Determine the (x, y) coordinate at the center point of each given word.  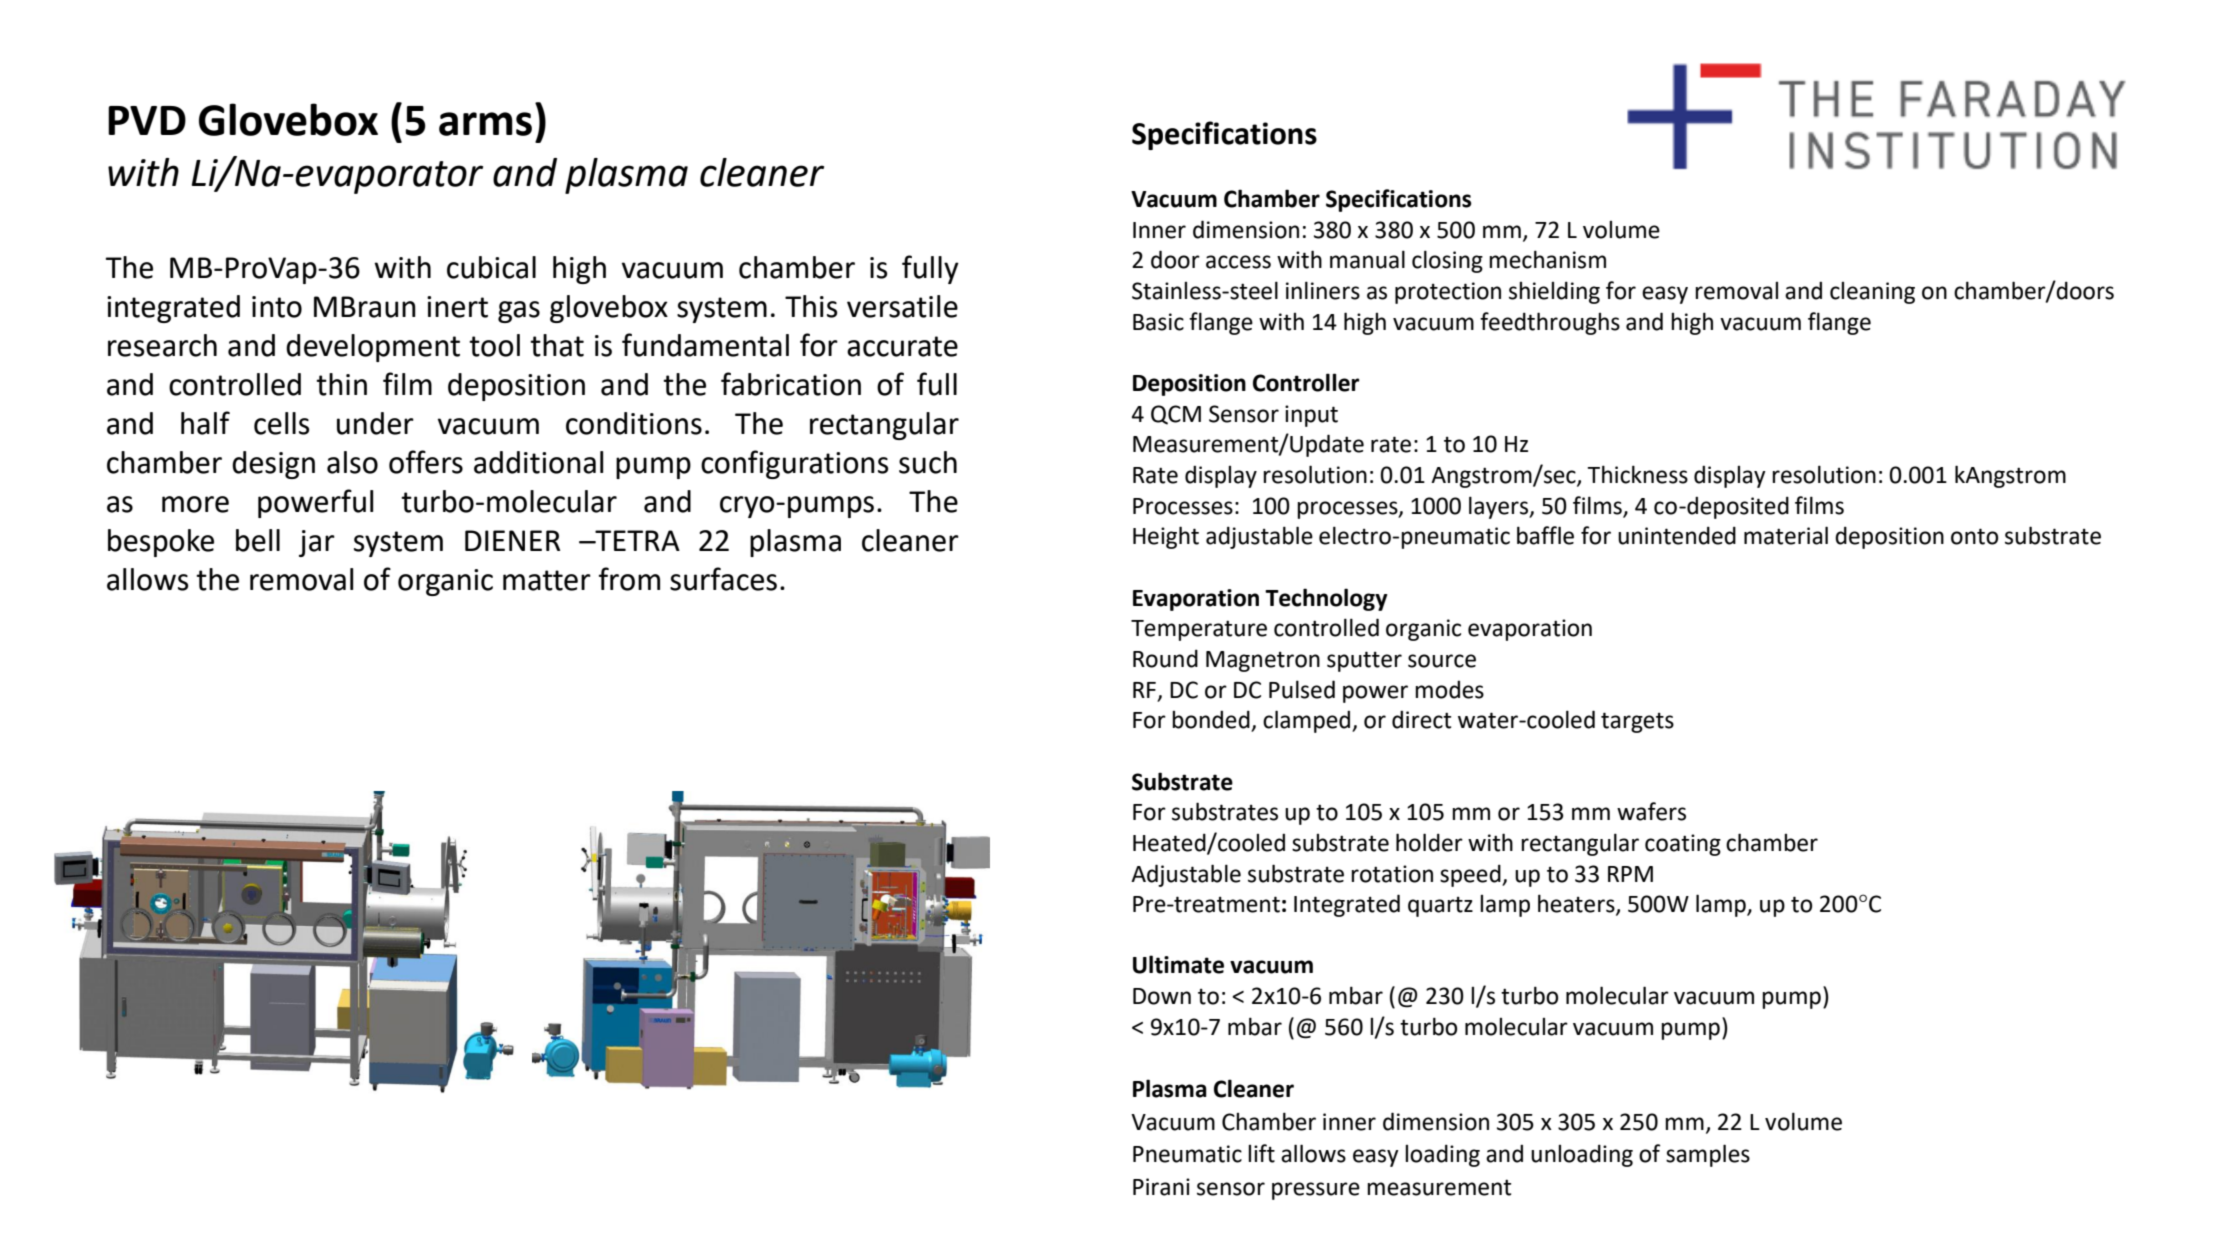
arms (485, 124)
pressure (1316, 1191)
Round (1165, 658)
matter (547, 580)
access (1238, 262)
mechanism (1547, 259)
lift (1261, 1153)
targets (1637, 722)
